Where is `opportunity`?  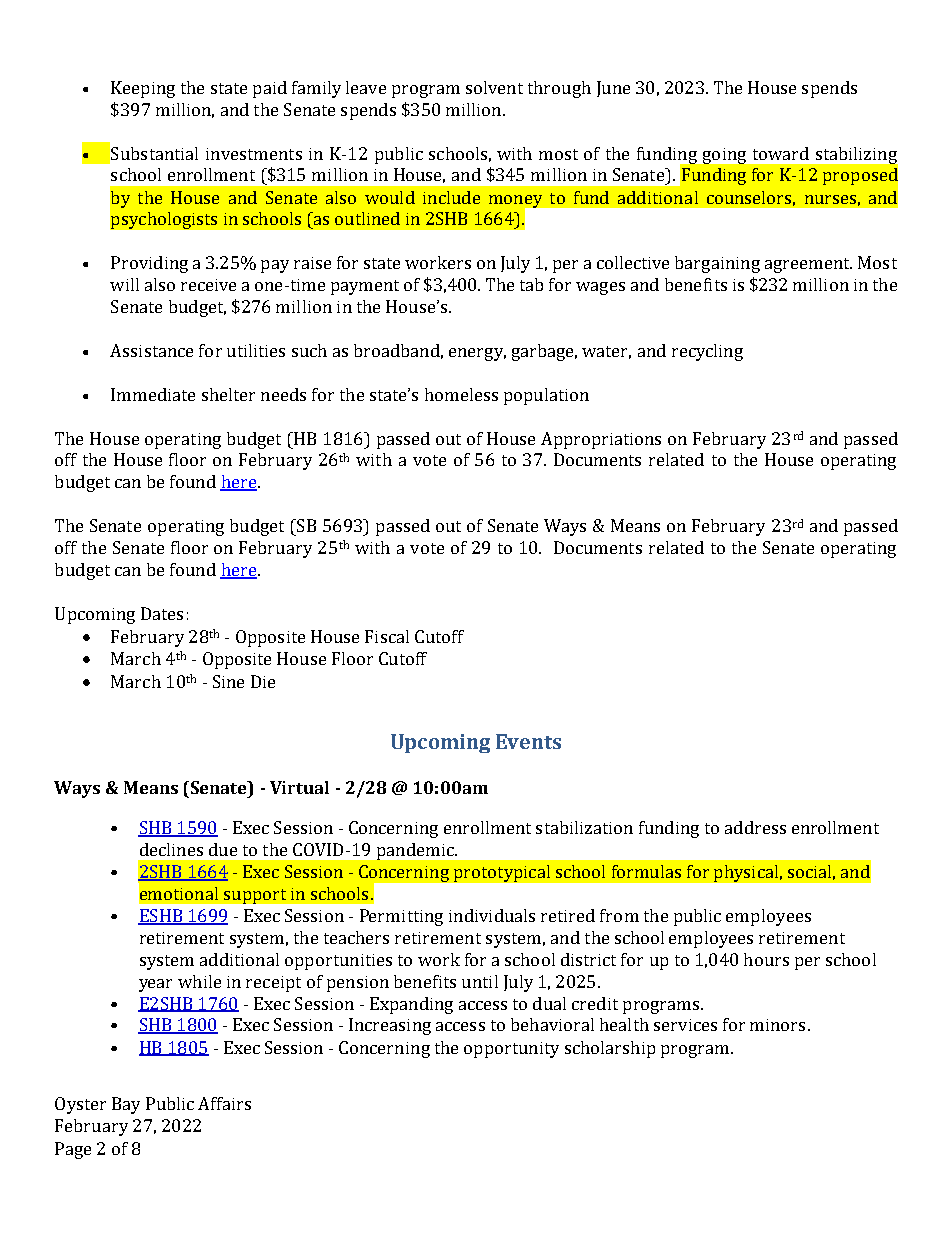
opportunity is located at coordinates (511, 1050).
